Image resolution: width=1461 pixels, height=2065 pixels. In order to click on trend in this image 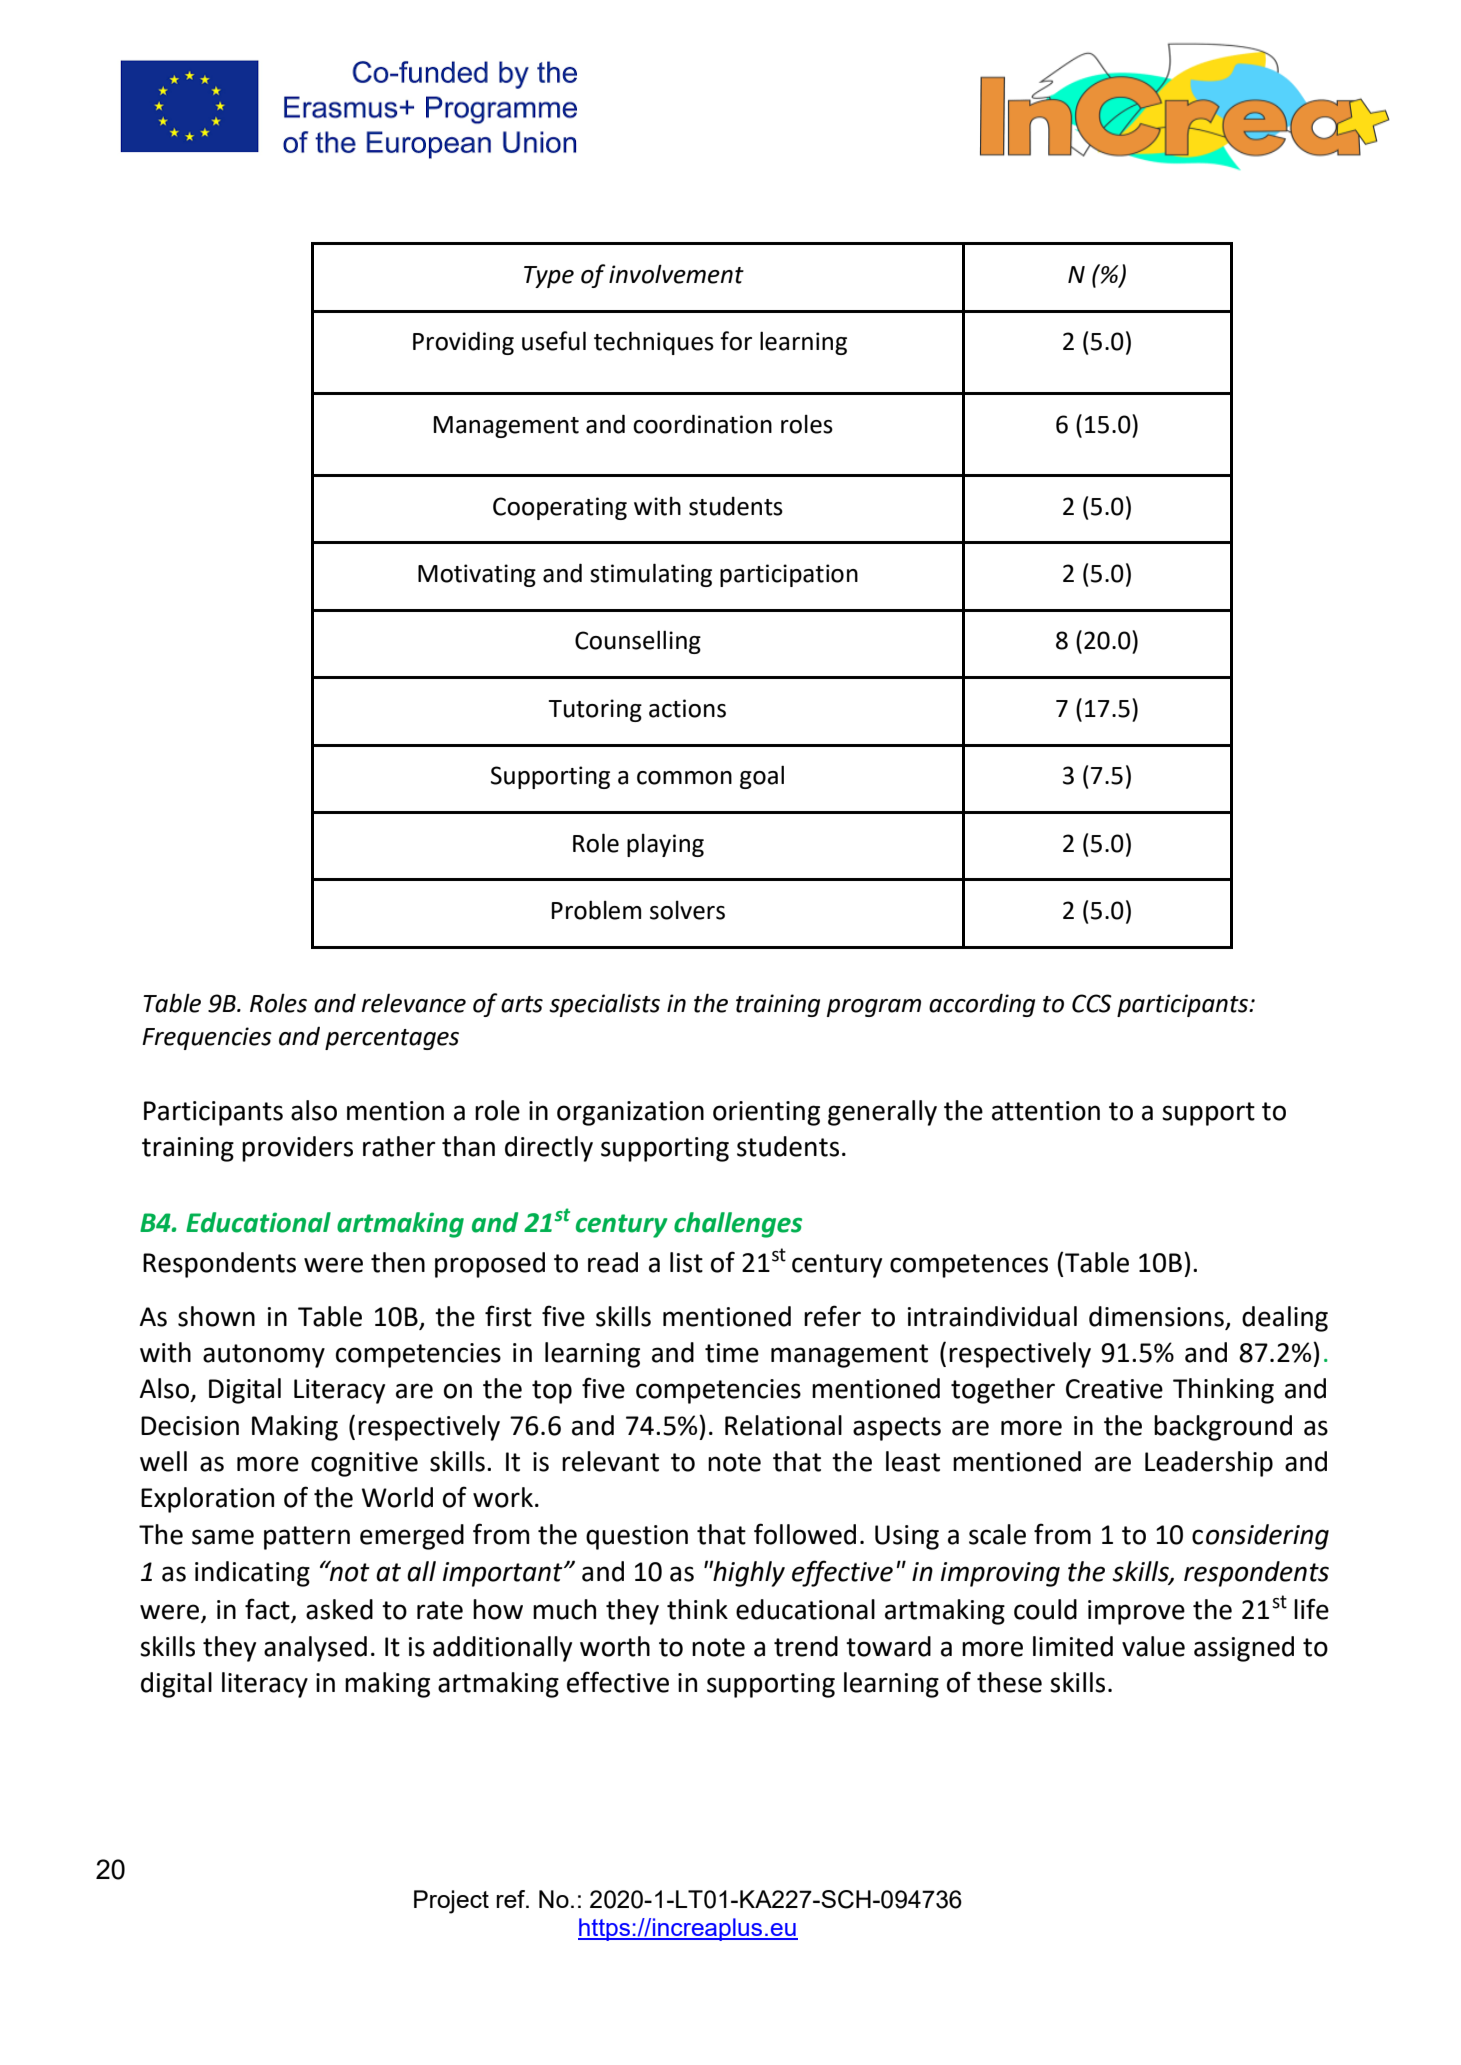, I will do `click(806, 1646)`.
